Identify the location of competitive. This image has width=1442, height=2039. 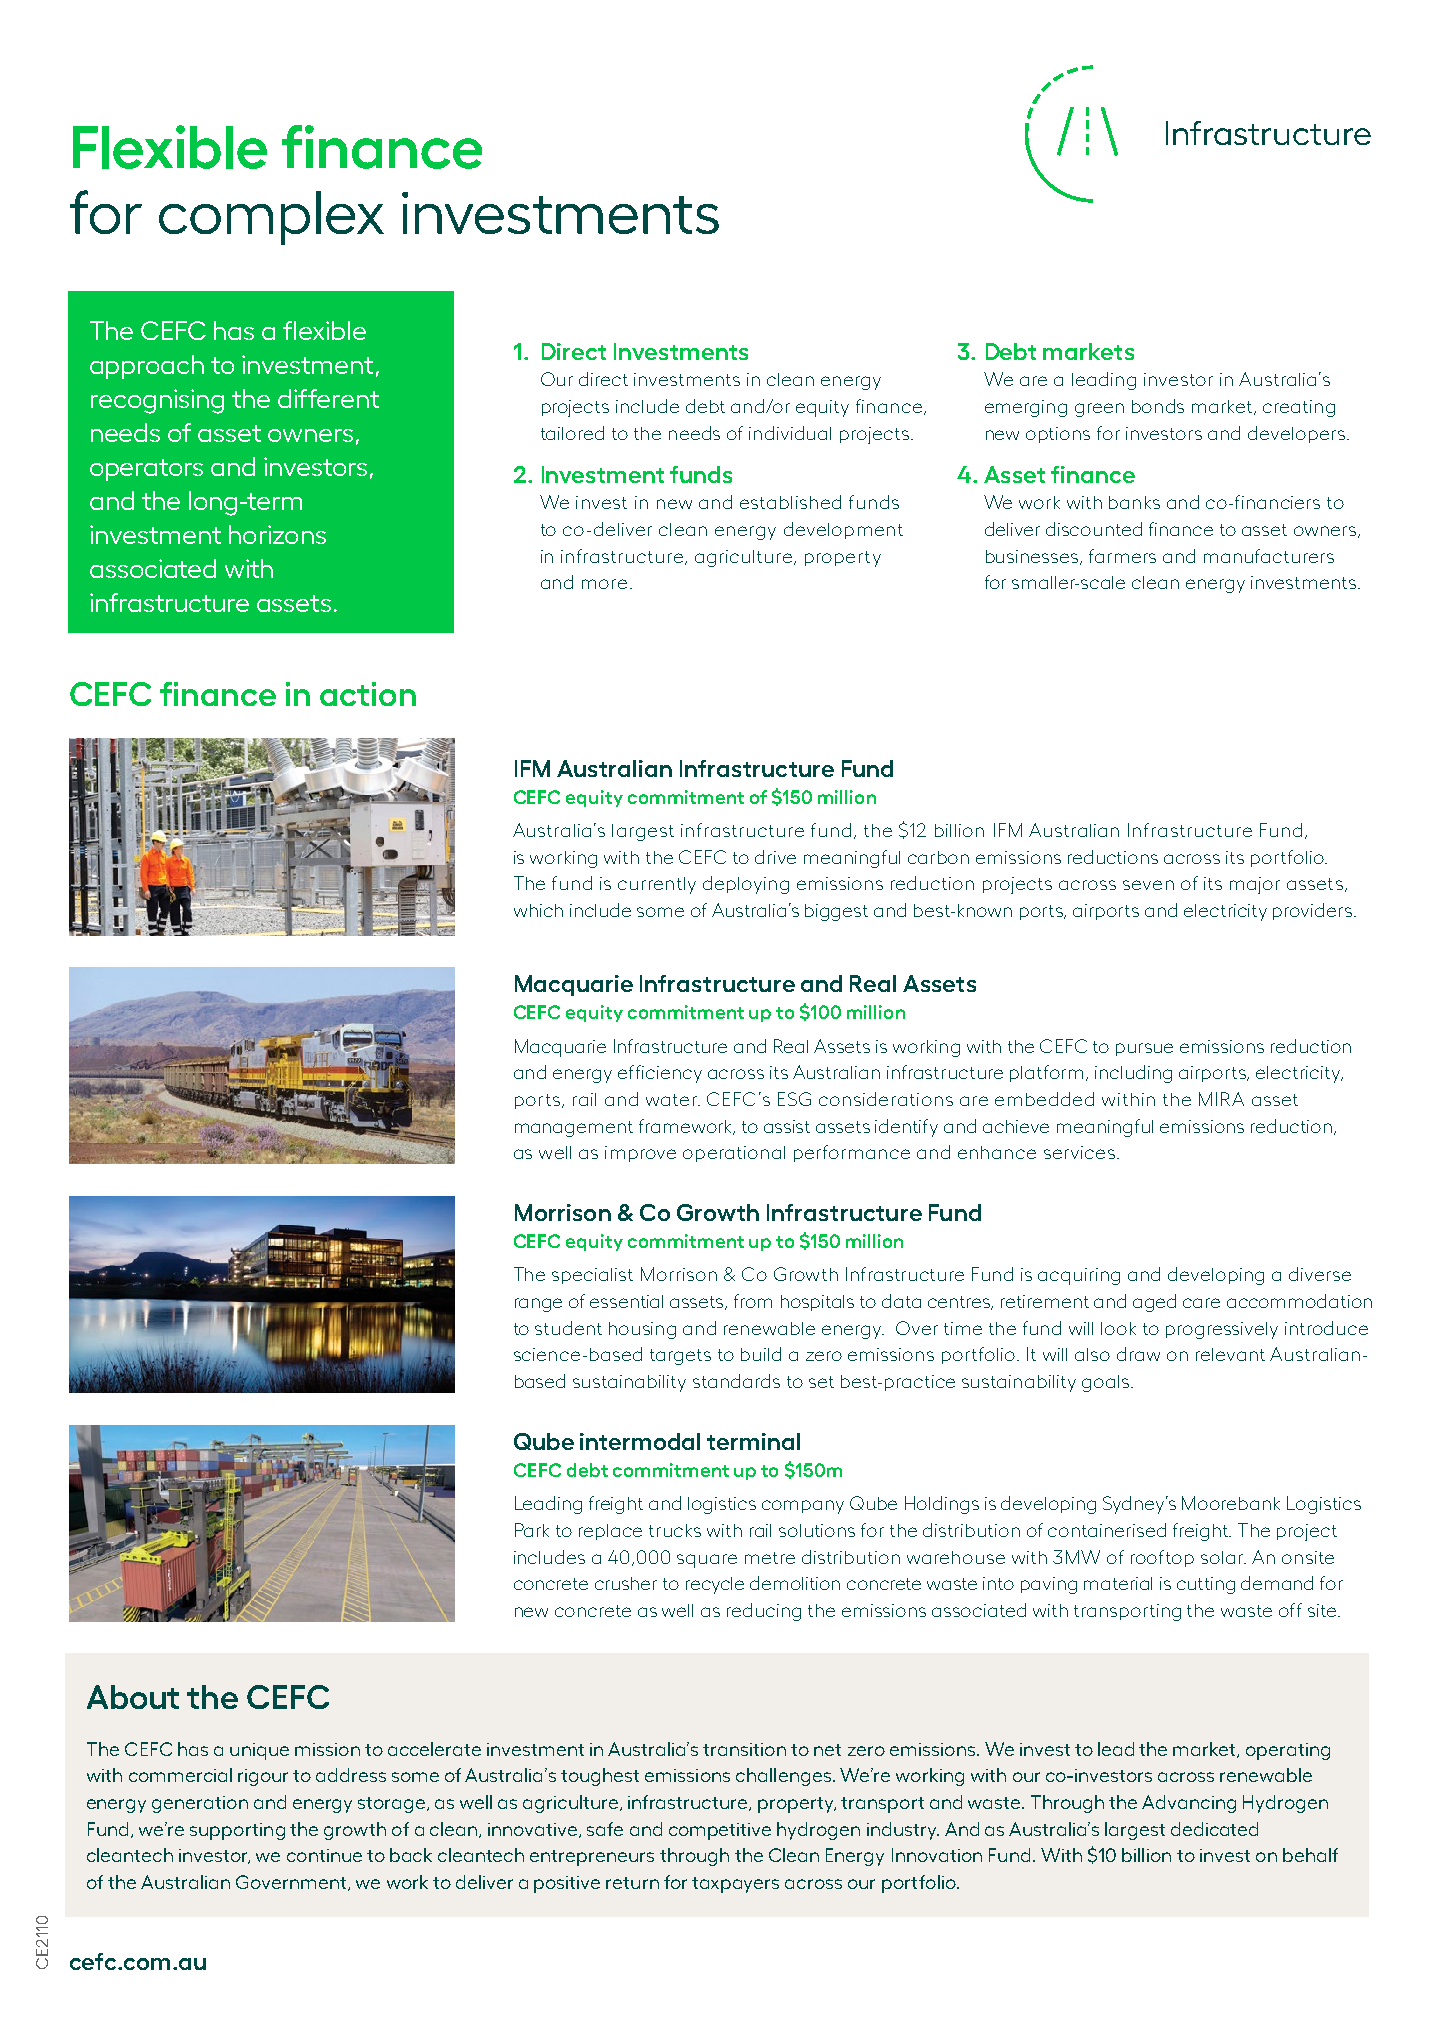
(720, 1831).
